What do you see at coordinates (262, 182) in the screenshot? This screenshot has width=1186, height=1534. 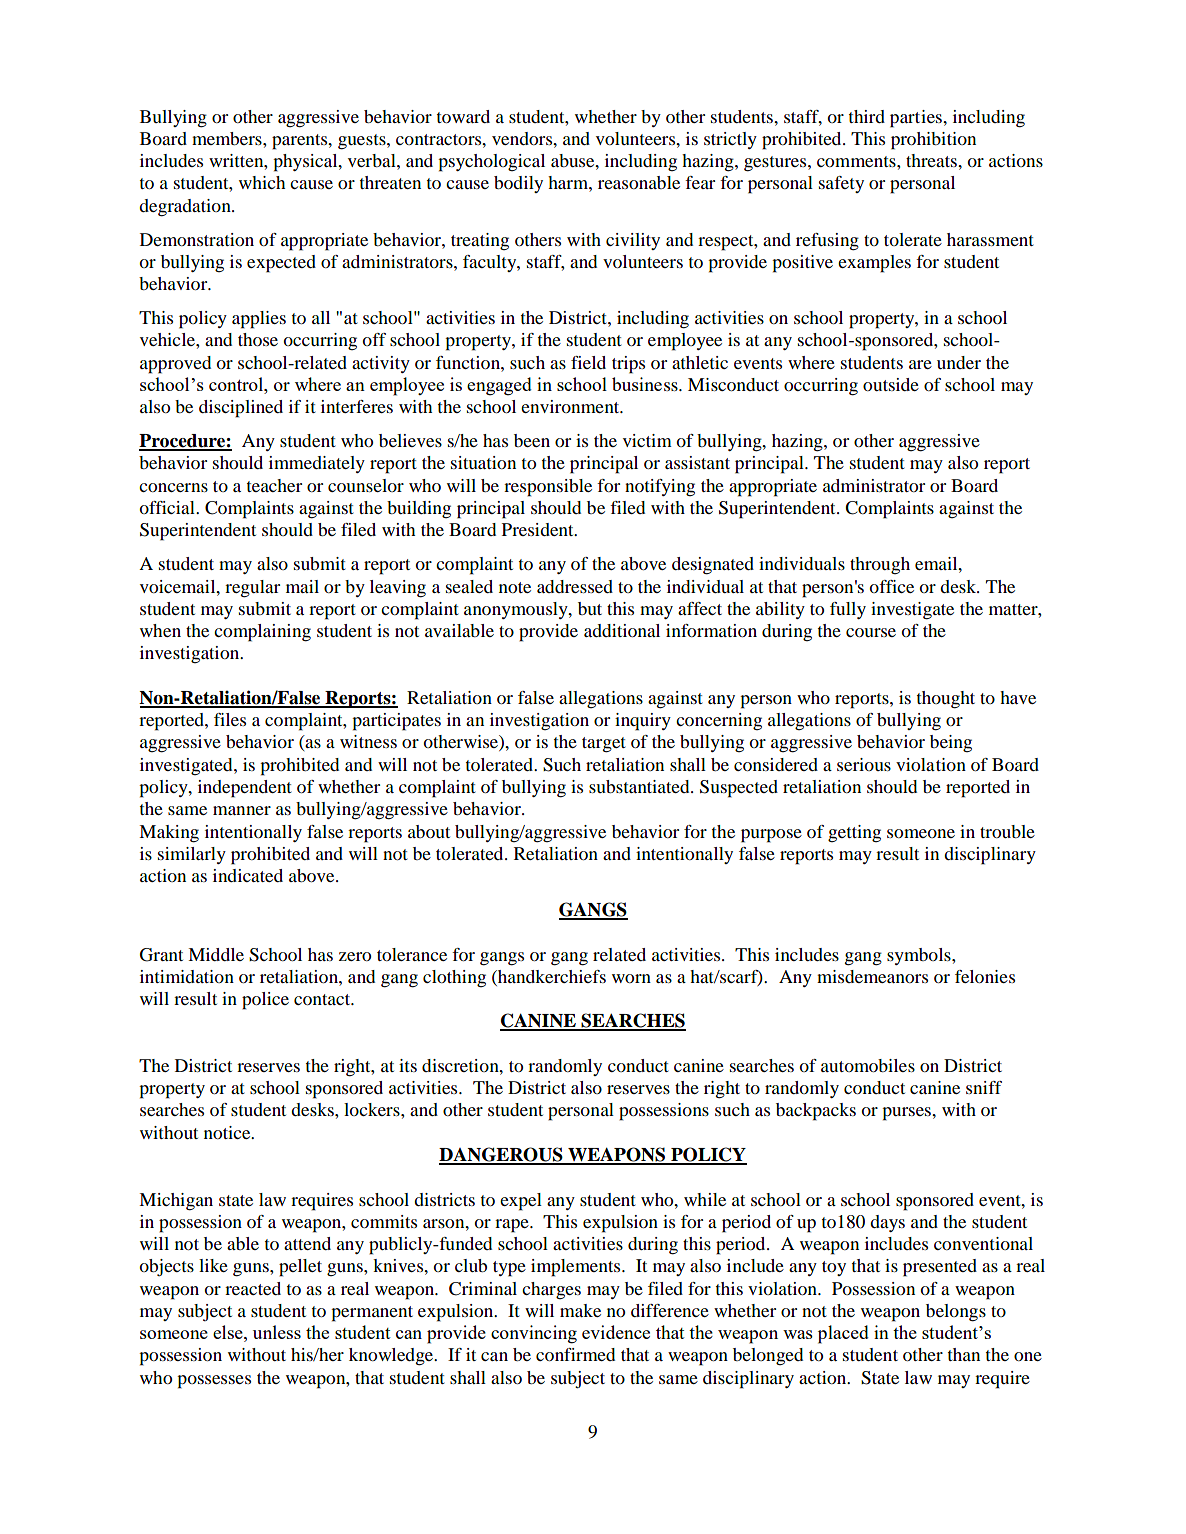 I see `which` at bounding box center [262, 182].
